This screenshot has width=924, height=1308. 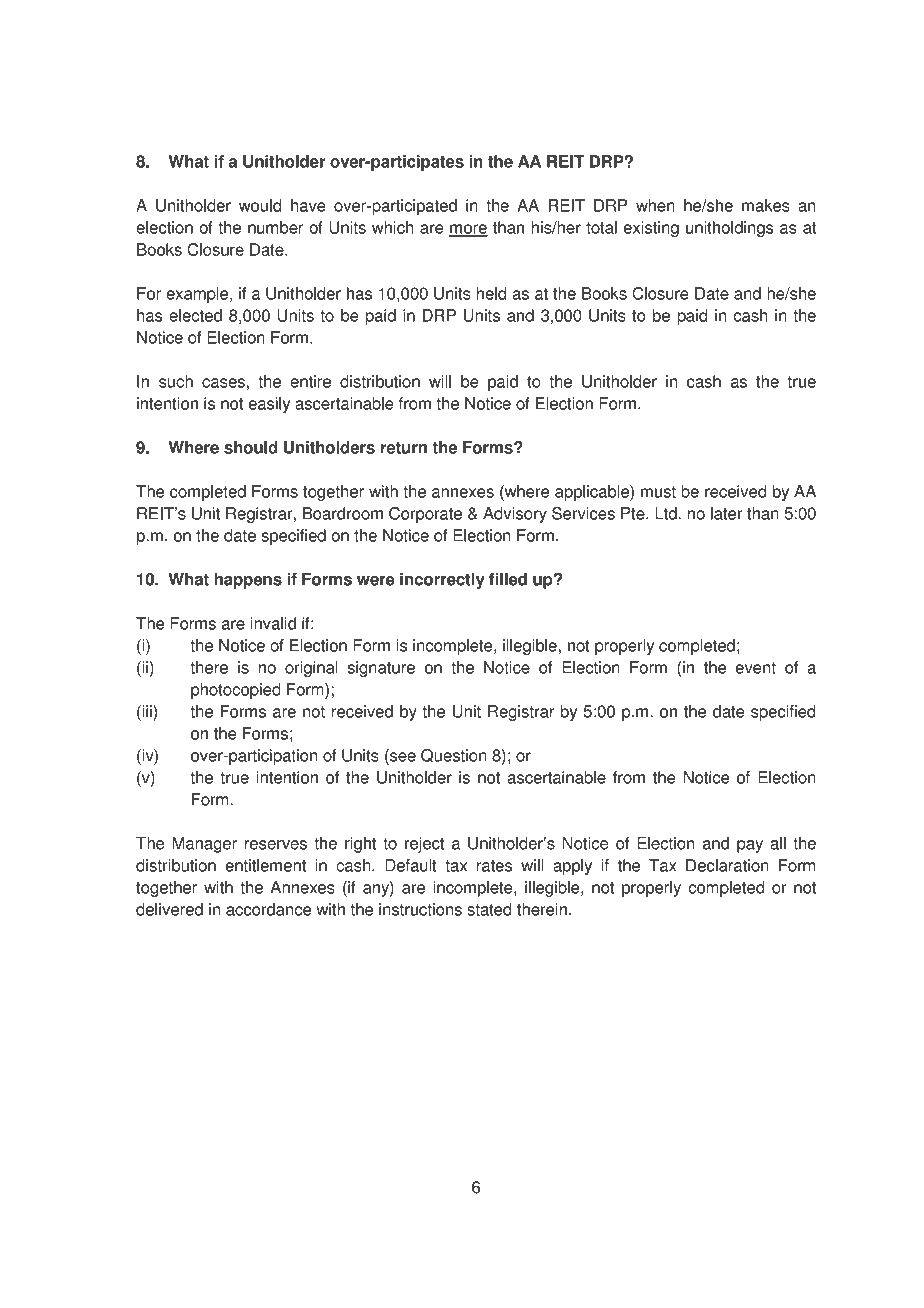 What do you see at coordinates (236, 691) in the screenshot?
I see `photocopied` at bounding box center [236, 691].
